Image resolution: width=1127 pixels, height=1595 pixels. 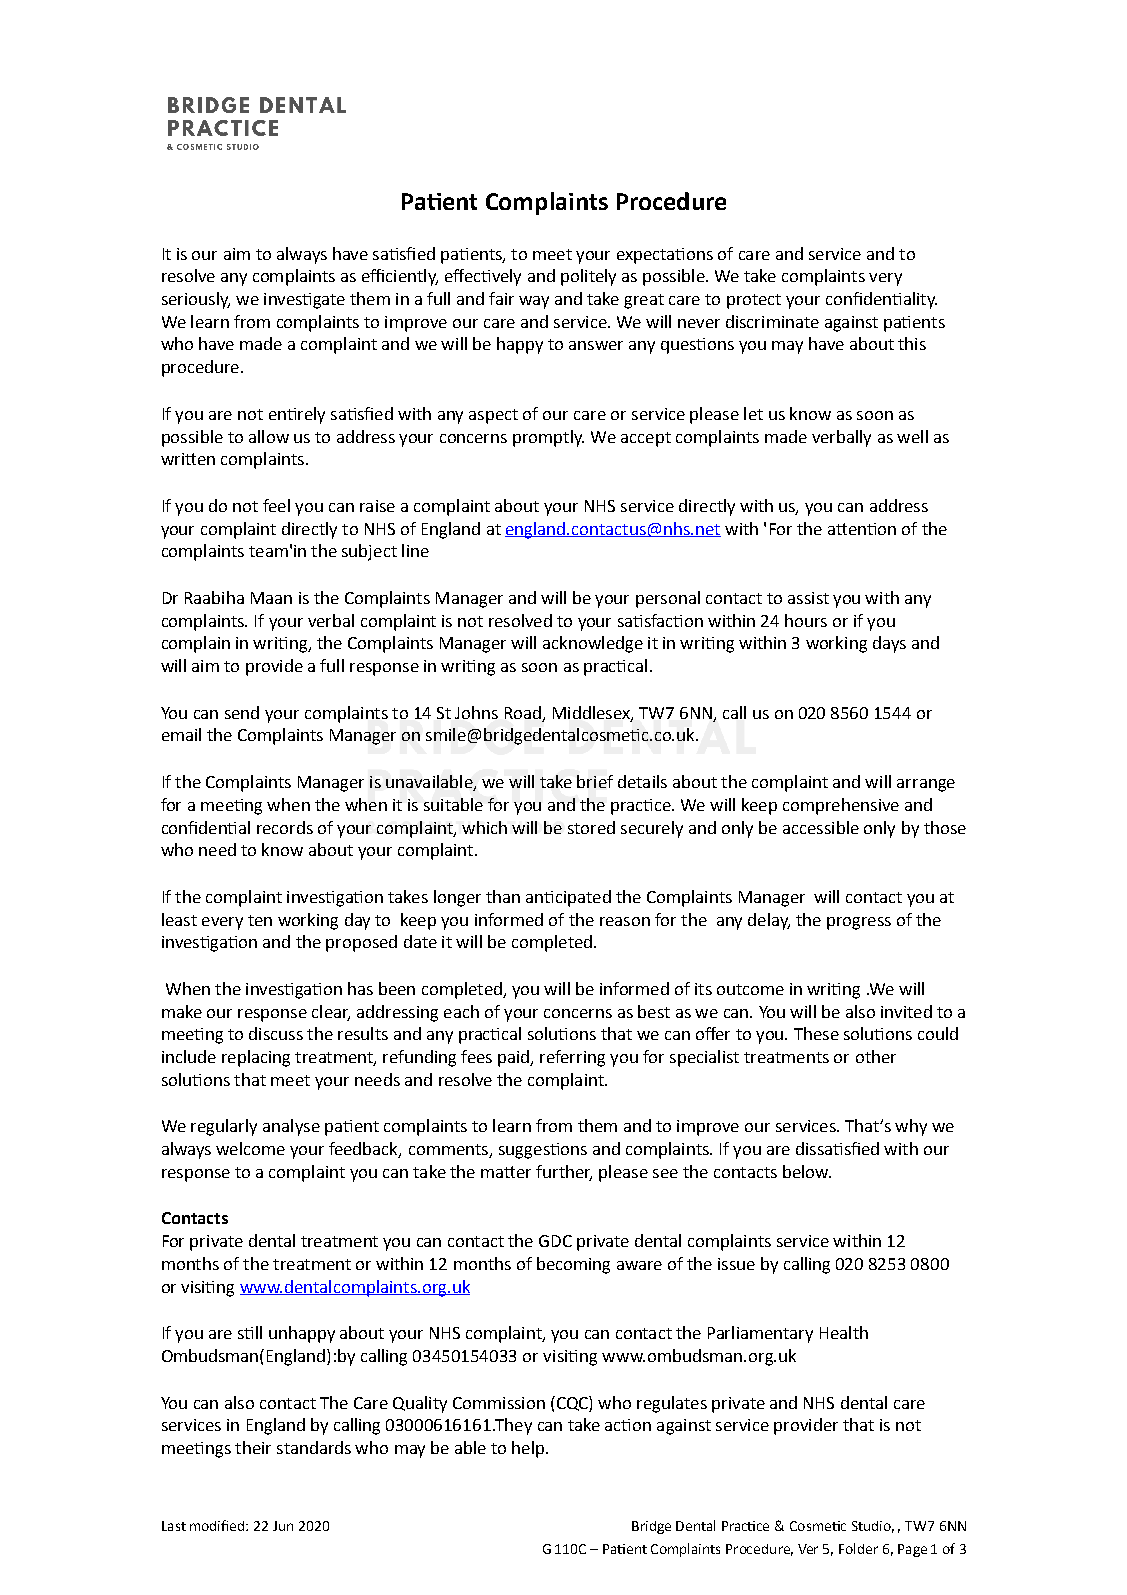 I want to click on suggestions, so click(x=543, y=1151).
